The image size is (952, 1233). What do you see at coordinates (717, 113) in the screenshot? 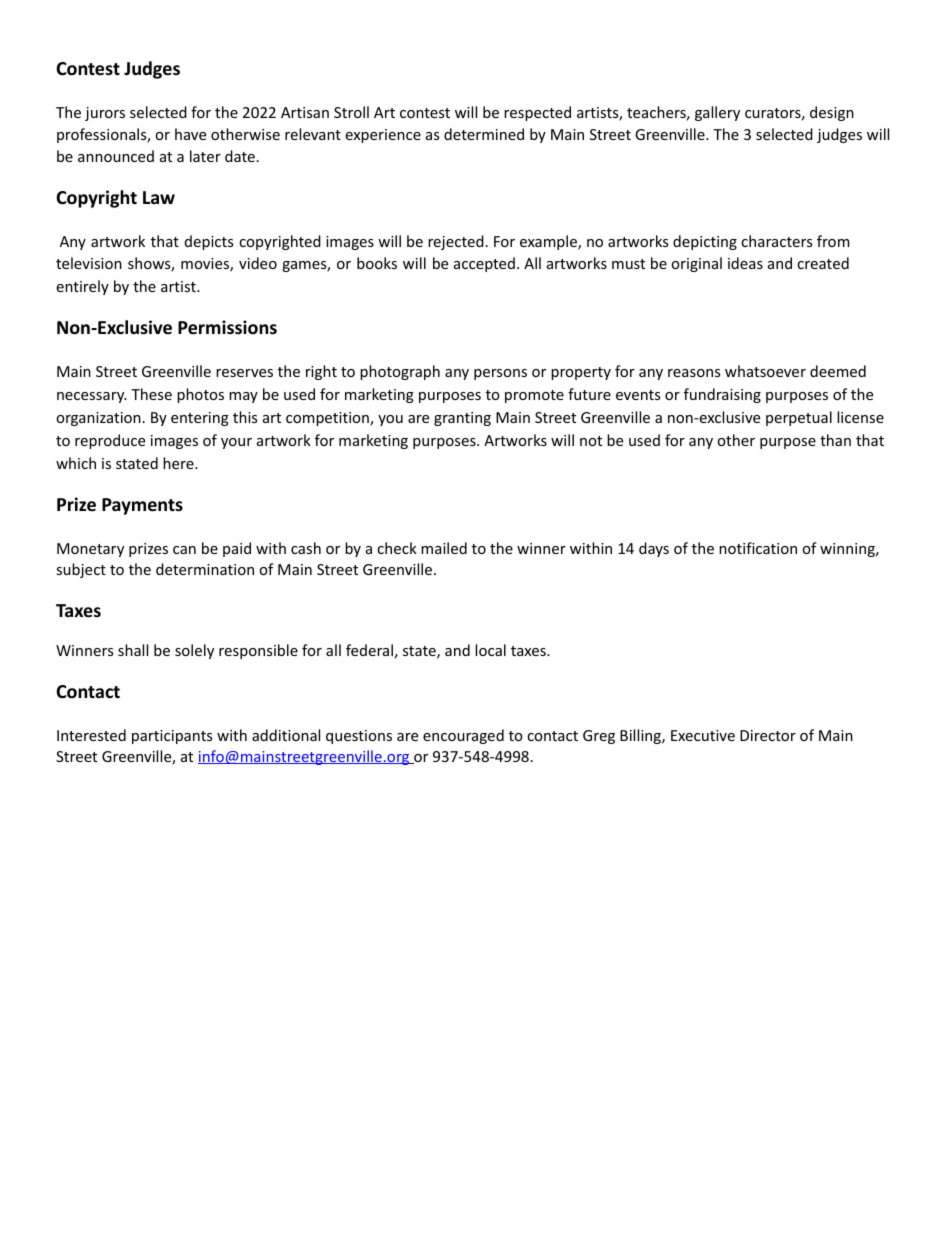
I see `gallery` at bounding box center [717, 113].
